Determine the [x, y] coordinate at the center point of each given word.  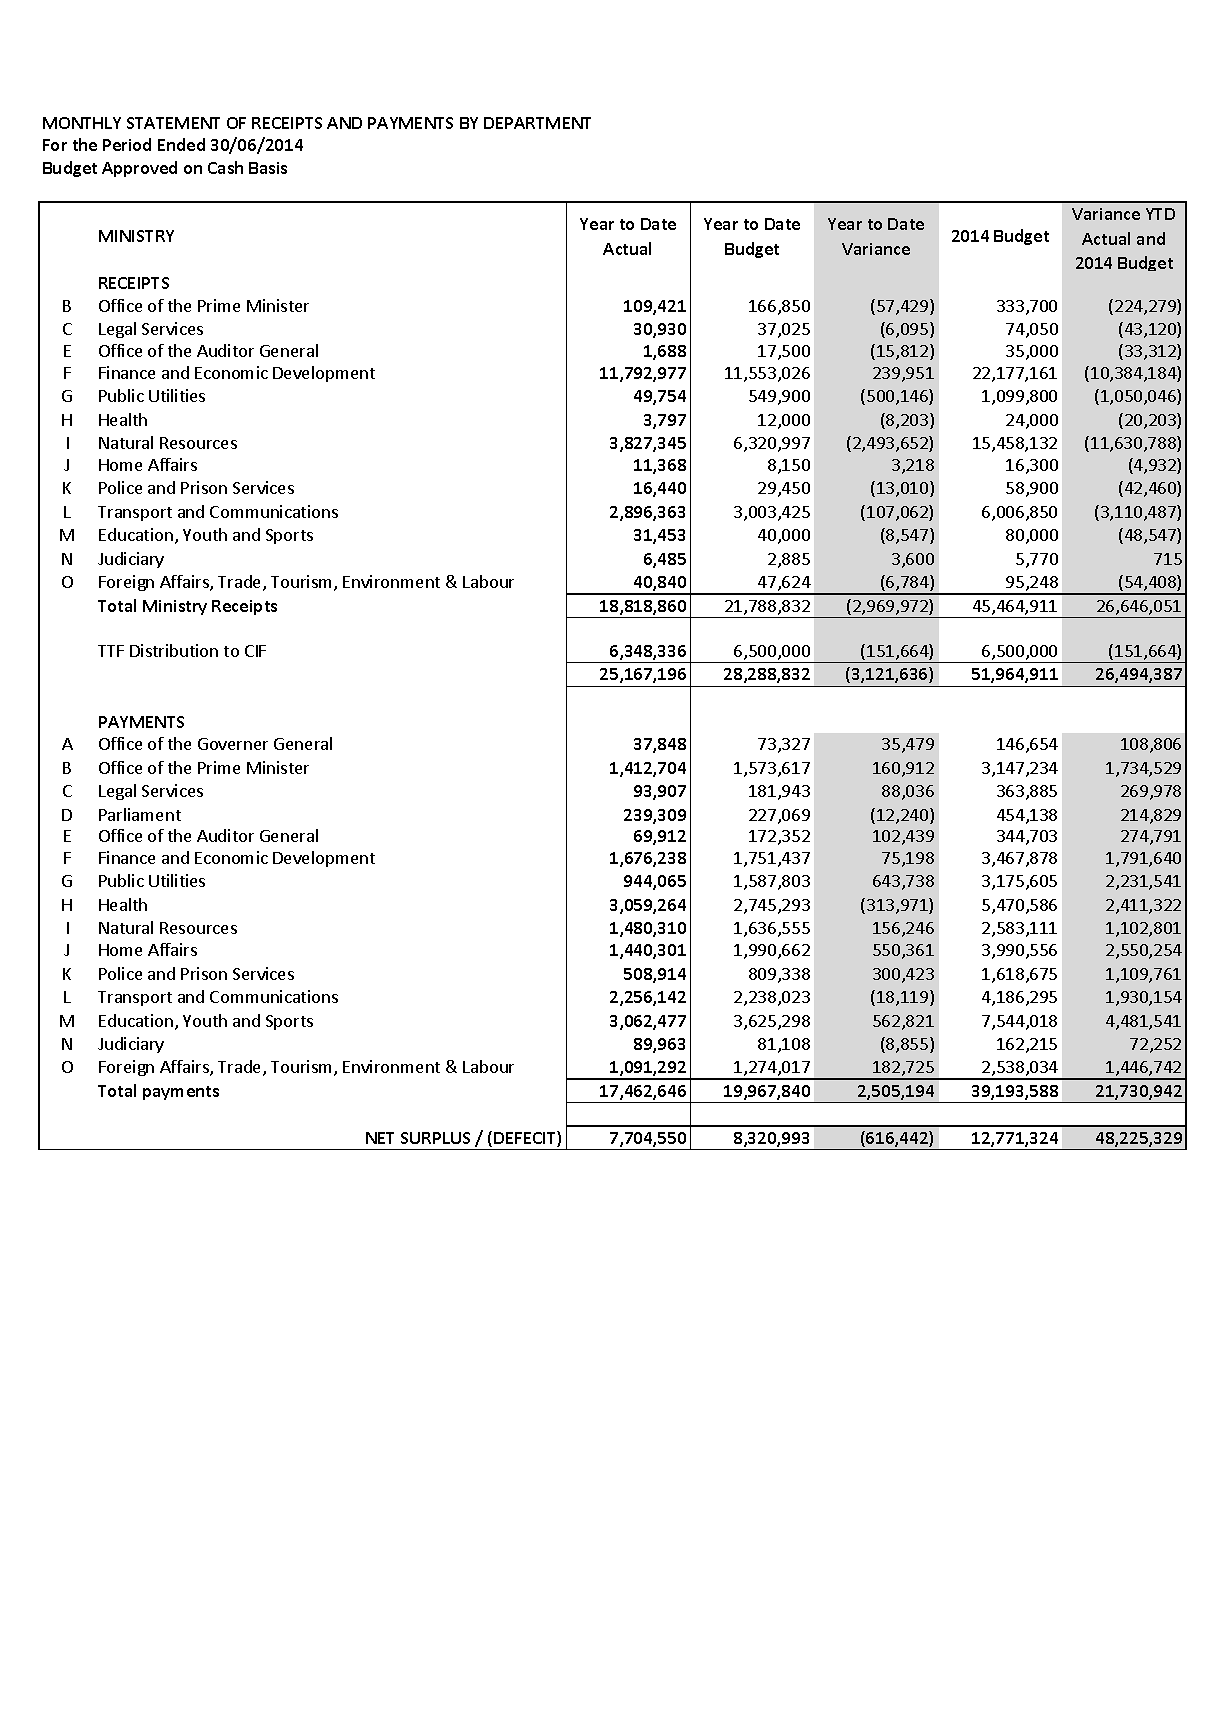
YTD [1160, 214]
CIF [255, 651]
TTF [111, 651]
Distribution [174, 650]
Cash [225, 167]
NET [380, 1138]
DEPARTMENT [537, 123]
